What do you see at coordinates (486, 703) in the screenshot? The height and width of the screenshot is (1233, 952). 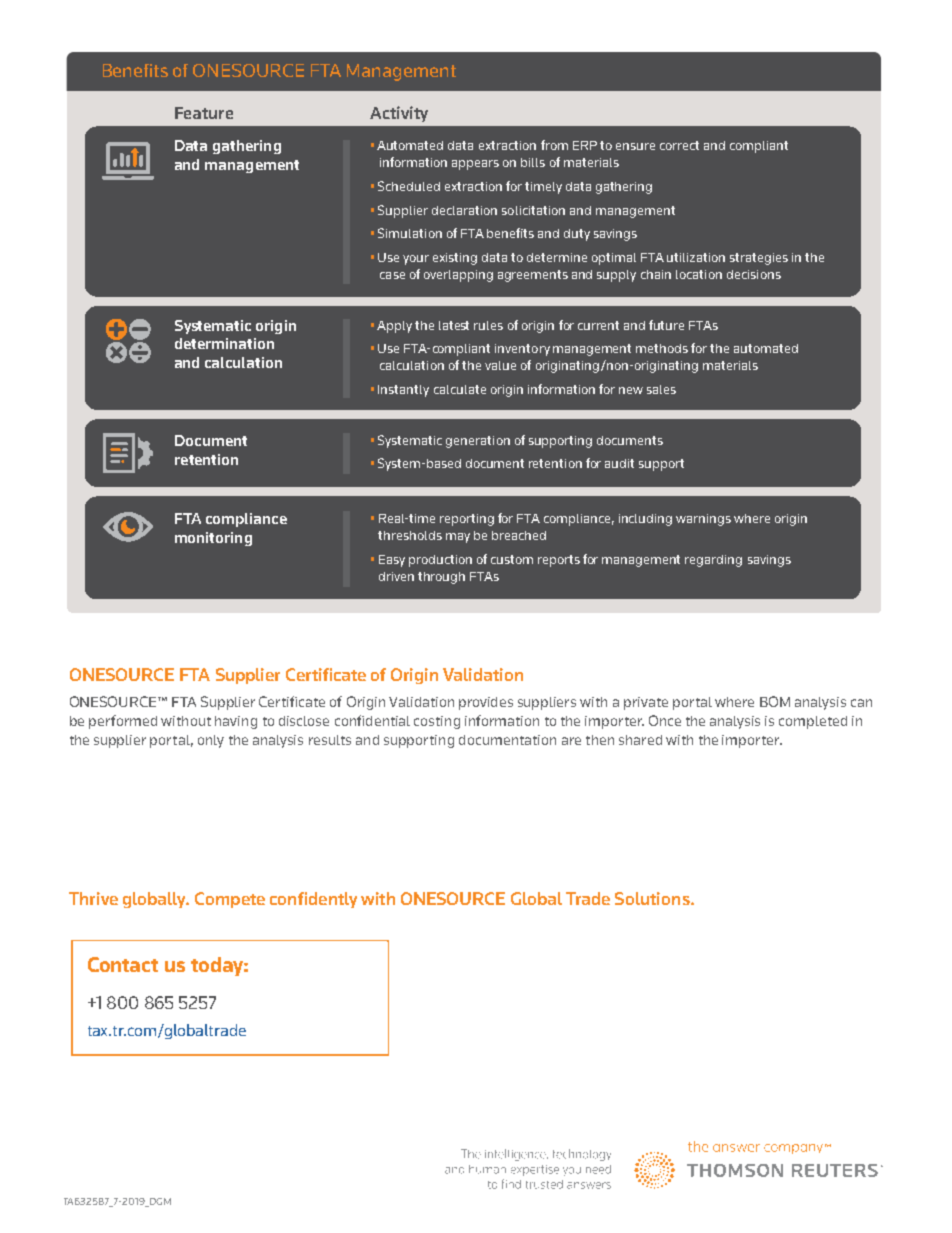 I see `provides` at bounding box center [486, 703].
